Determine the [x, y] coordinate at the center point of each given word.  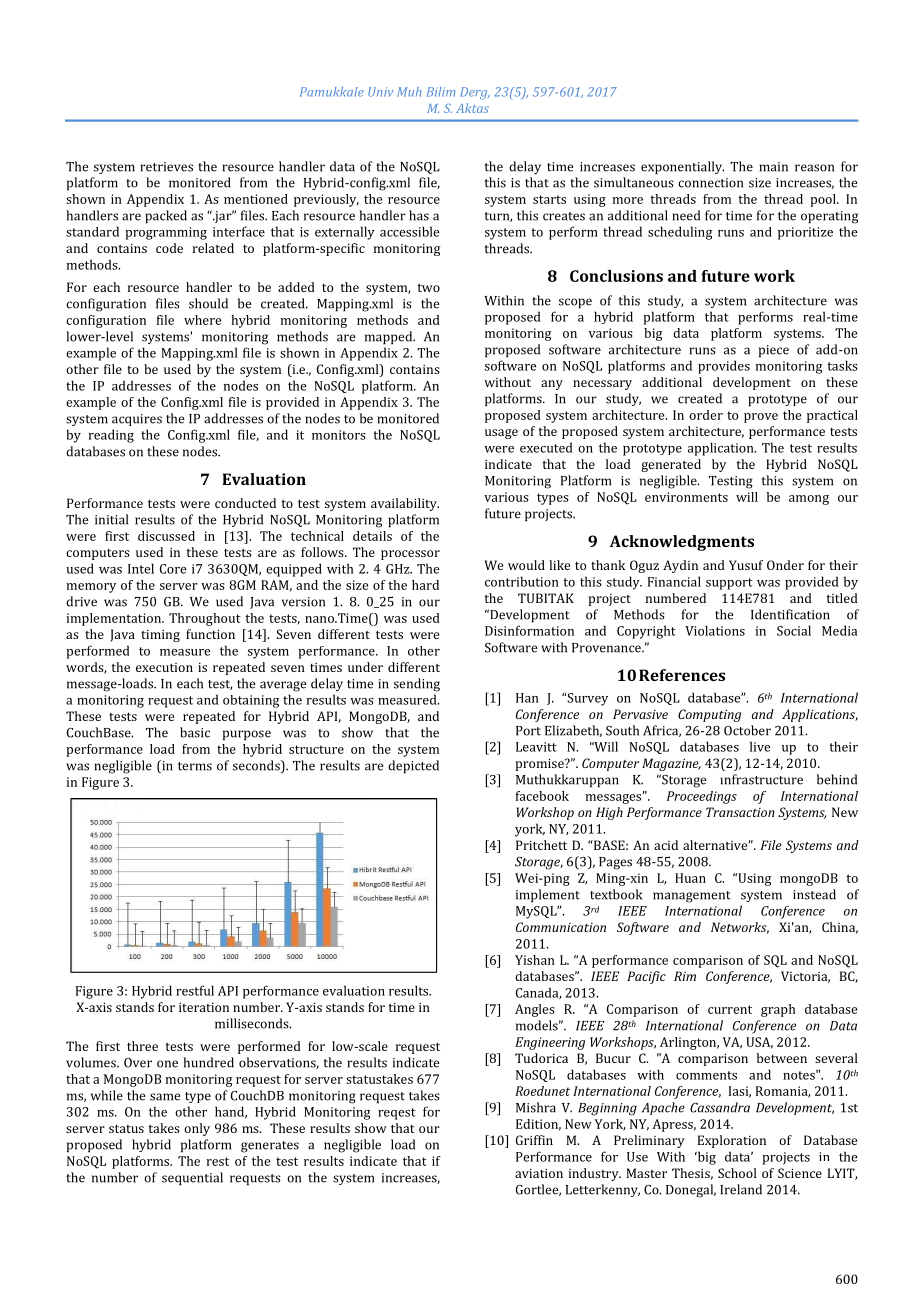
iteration [204, 1007]
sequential [192, 1178]
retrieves [166, 167]
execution [164, 667]
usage [501, 434]
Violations [715, 630]
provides [724, 367]
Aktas [472, 108]
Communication [561, 927]
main [773, 167]
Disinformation [529, 630]
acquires [137, 420]
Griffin [534, 1140]
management [692, 897]
